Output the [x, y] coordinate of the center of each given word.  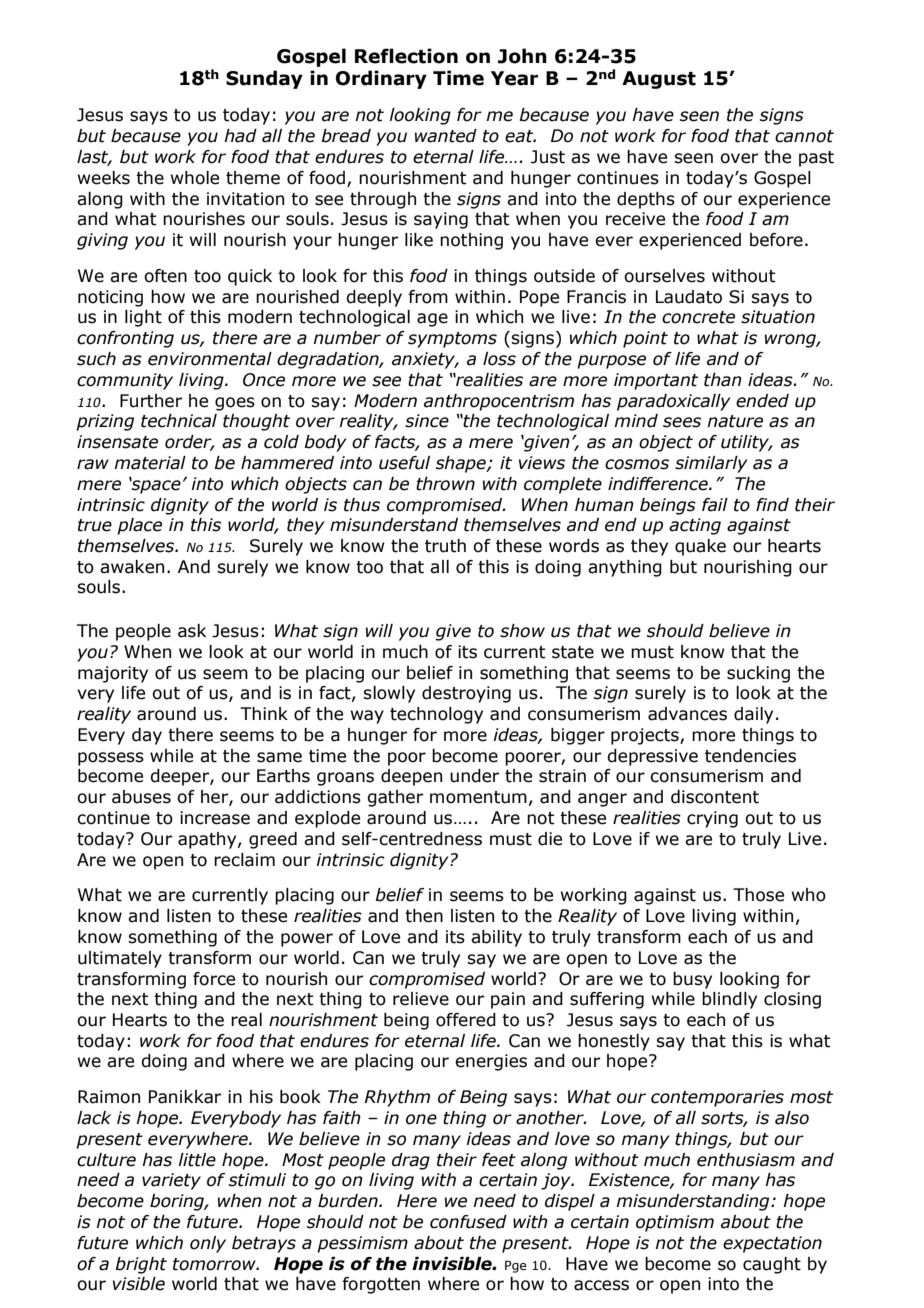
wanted [446, 136]
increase [215, 818]
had [240, 136]
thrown [445, 484]
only [208, 1244]
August [659, 80]
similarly [711, 464]
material [150, 463]
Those [758, 895]
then [424, 916]
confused [468, 1222]
